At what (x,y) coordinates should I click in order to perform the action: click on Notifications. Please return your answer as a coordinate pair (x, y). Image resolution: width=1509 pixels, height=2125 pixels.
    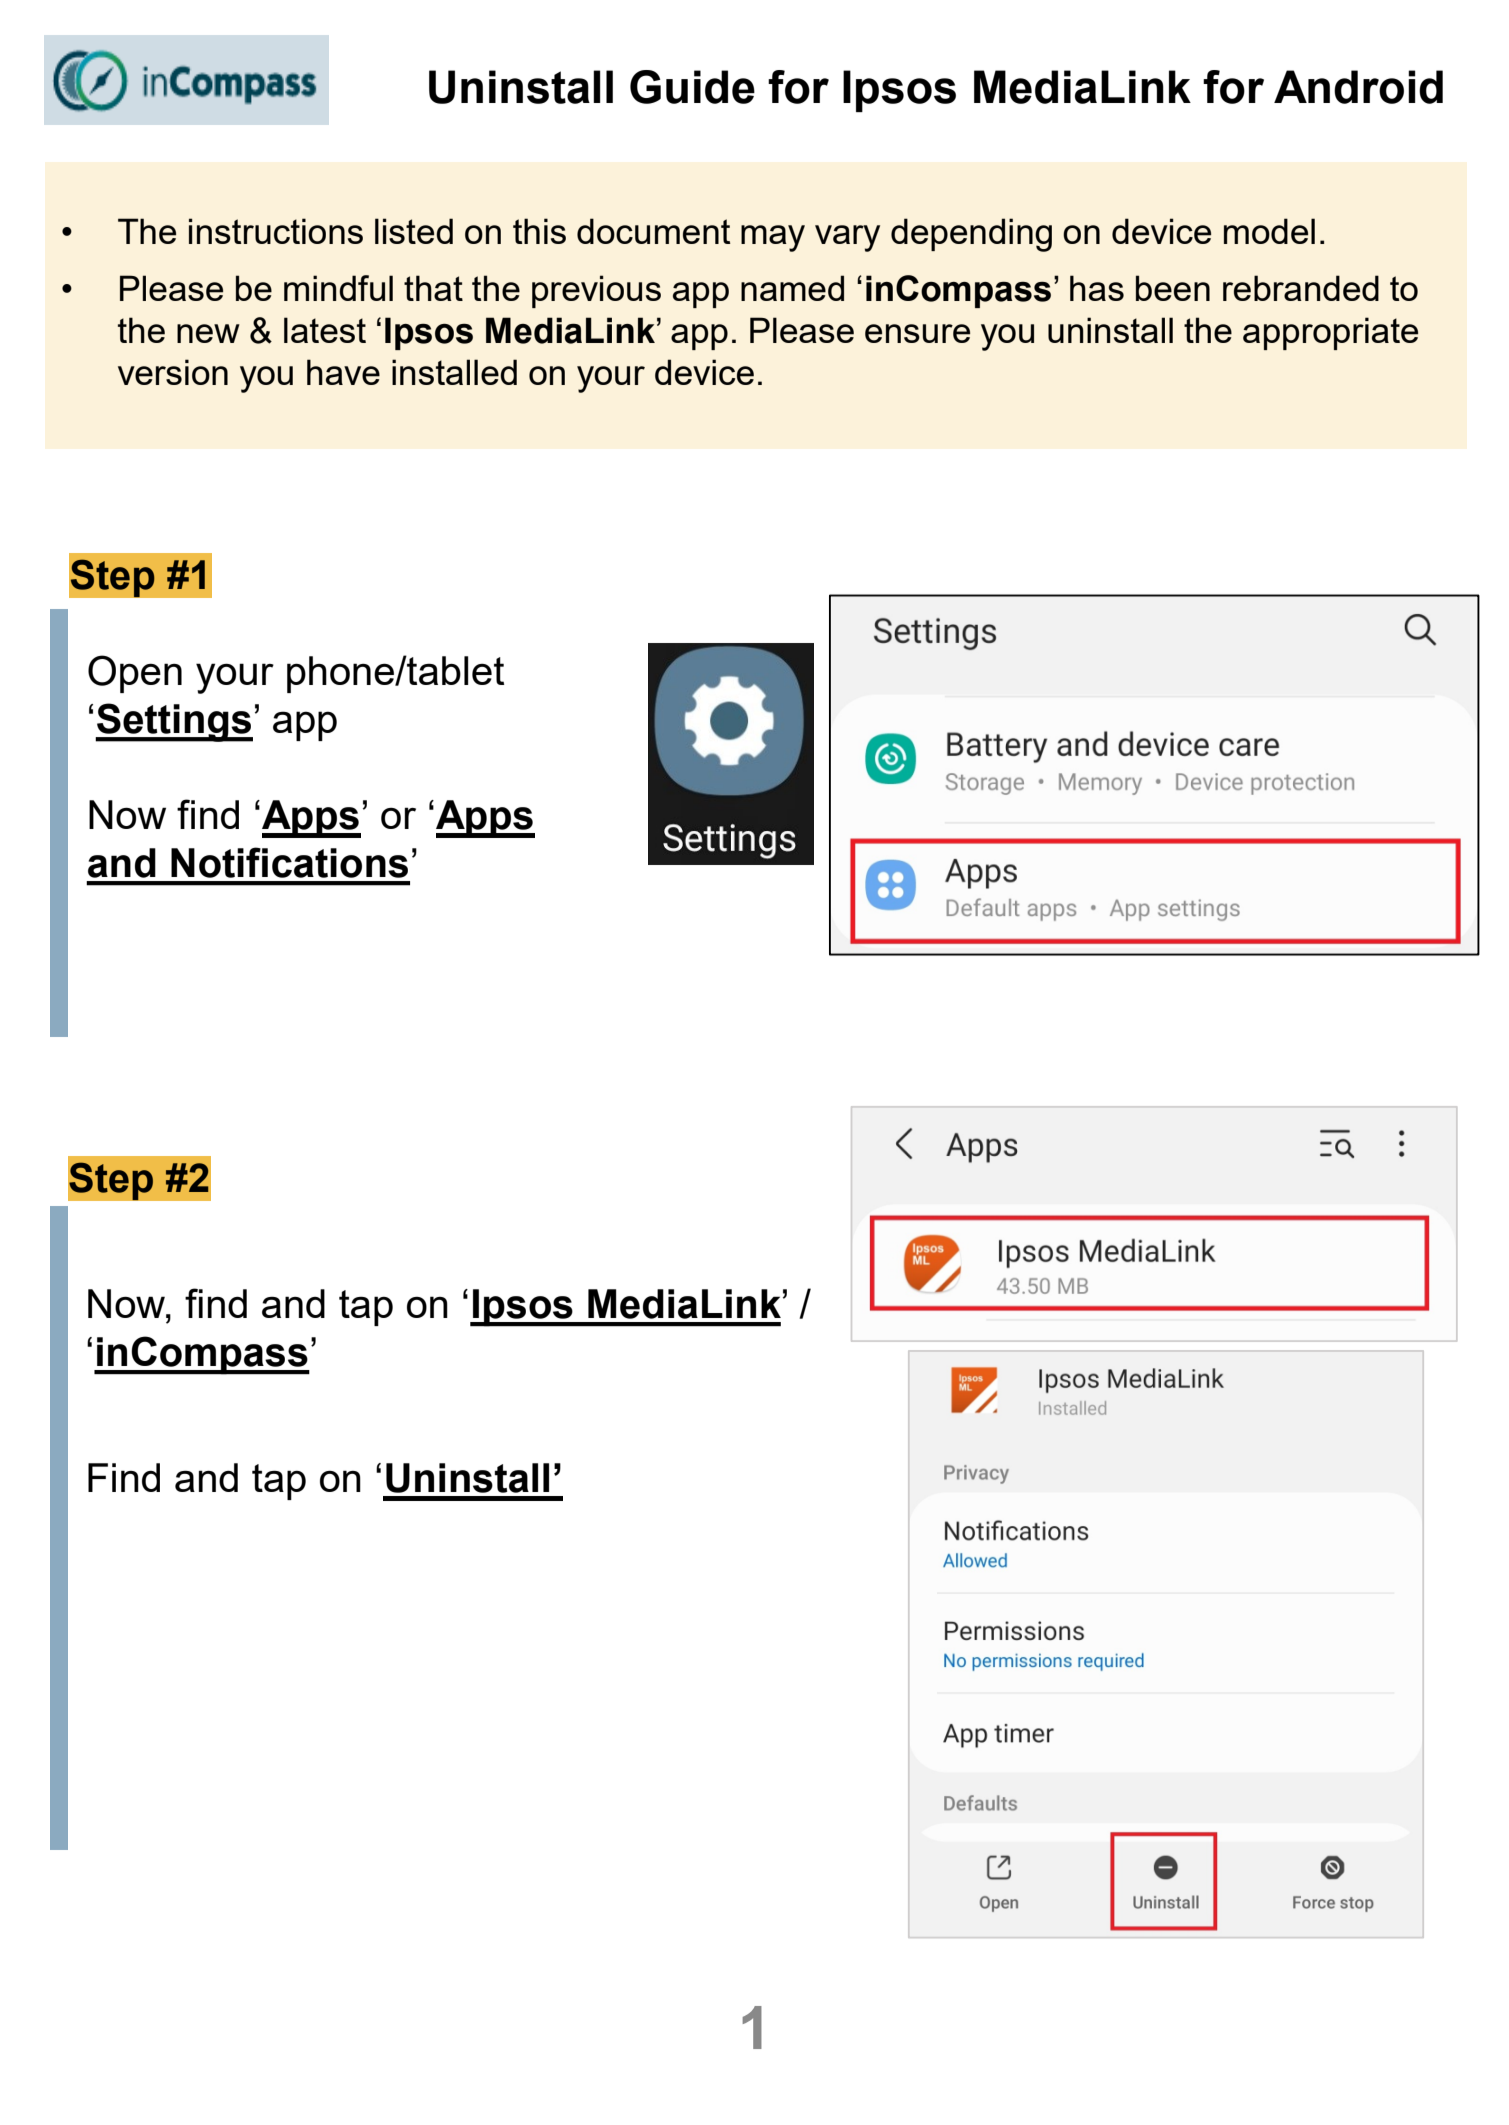
    Looking at the image, I should click on (289, 862).
